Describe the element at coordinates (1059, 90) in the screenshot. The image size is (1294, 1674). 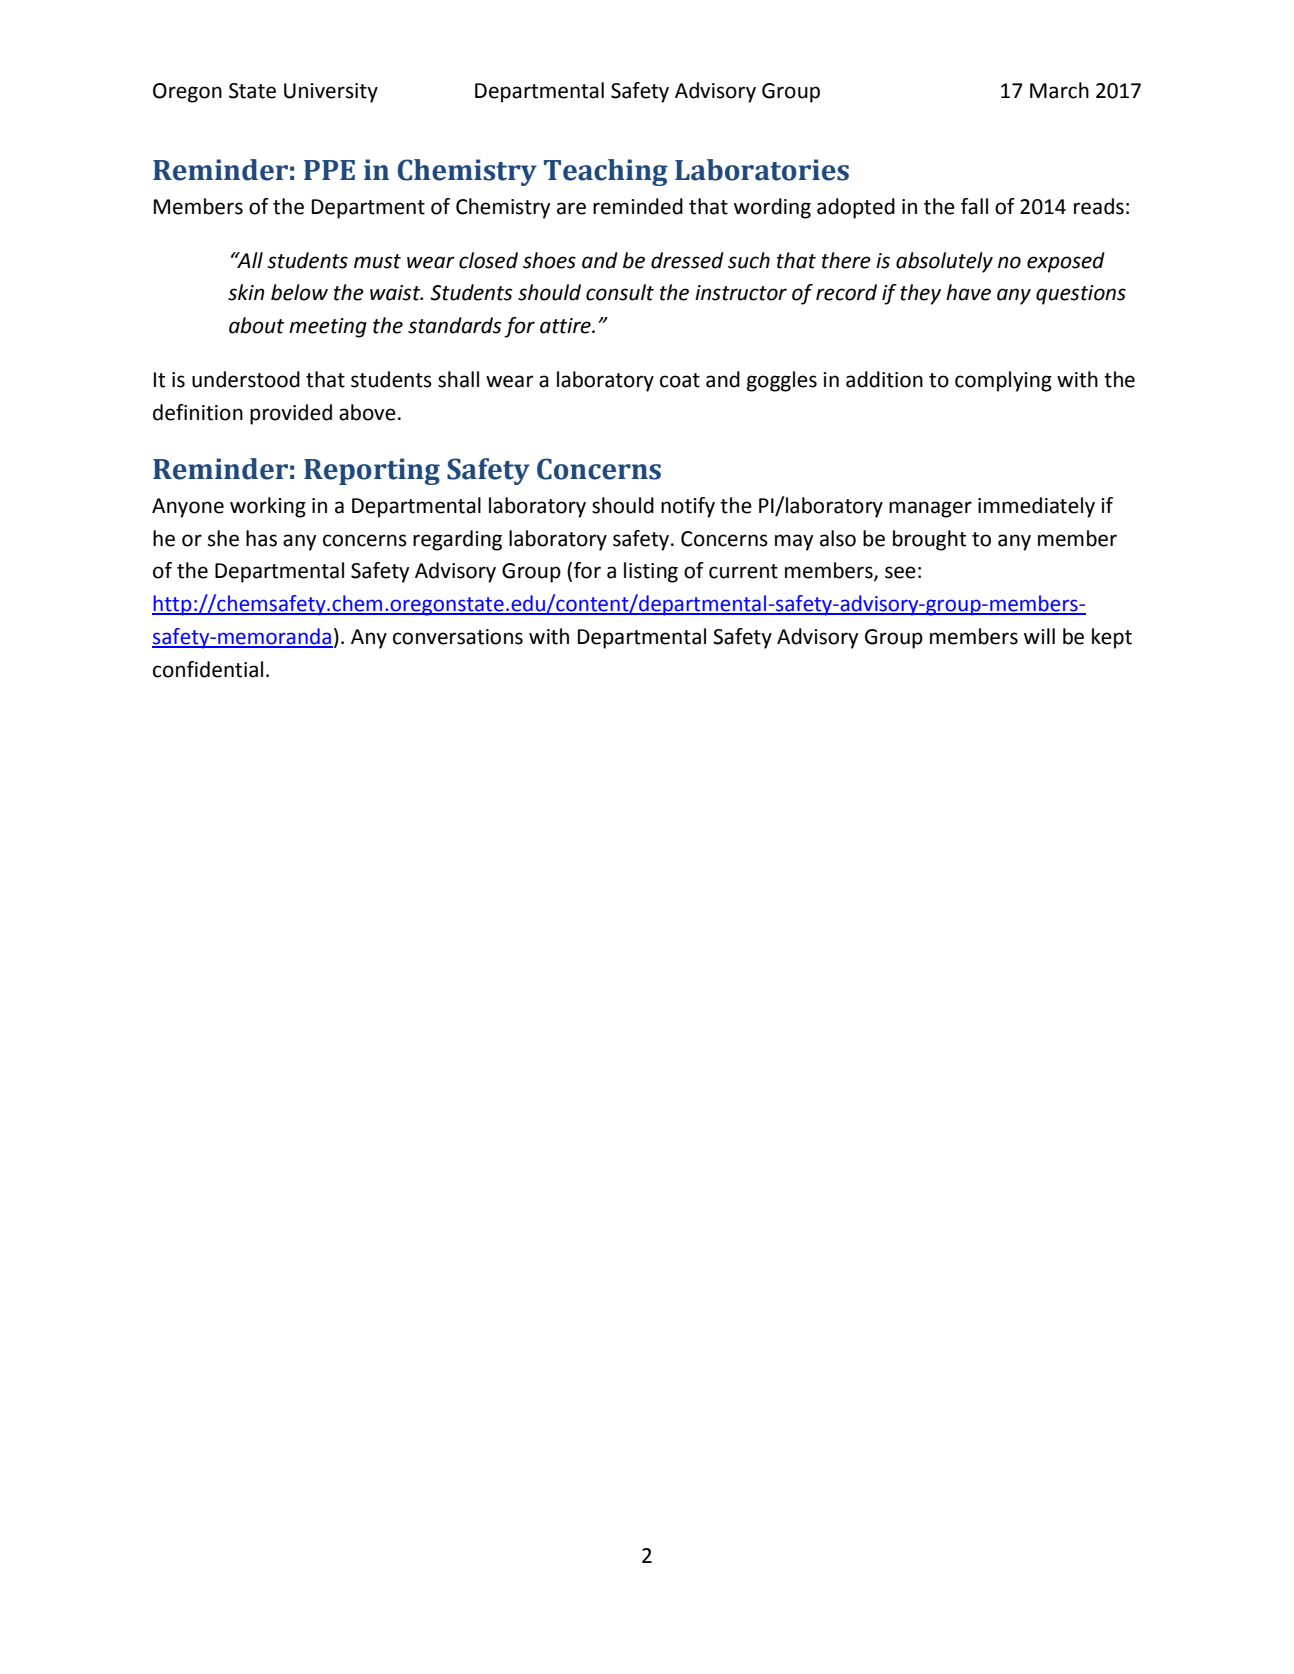
I see `March` at that location.
